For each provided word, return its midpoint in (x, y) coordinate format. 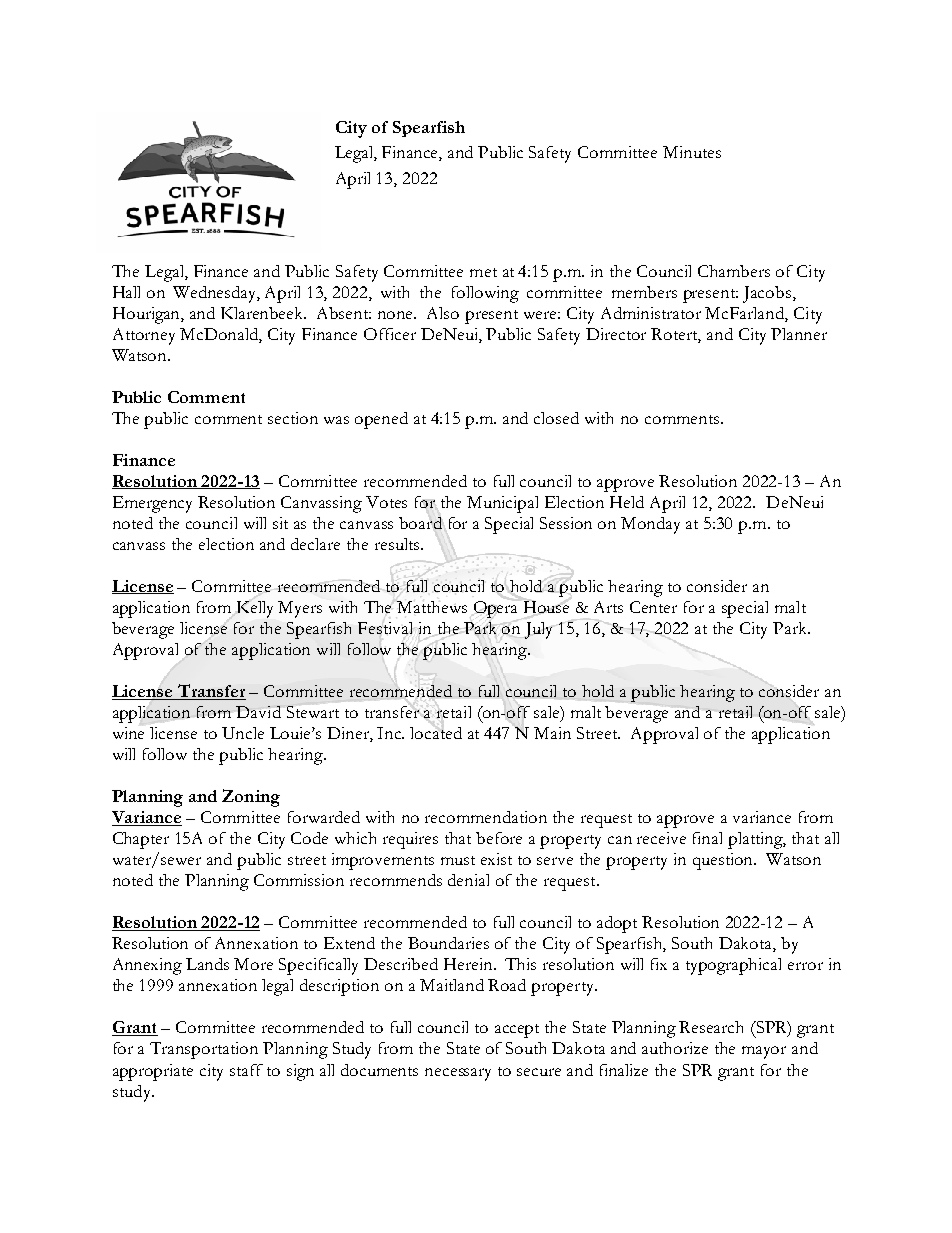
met (483, 272)
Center (653, 607)
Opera (495, 609)
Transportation (204, 1050)
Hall (126, 292)
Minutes (692, 152)
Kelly (255, 609)
